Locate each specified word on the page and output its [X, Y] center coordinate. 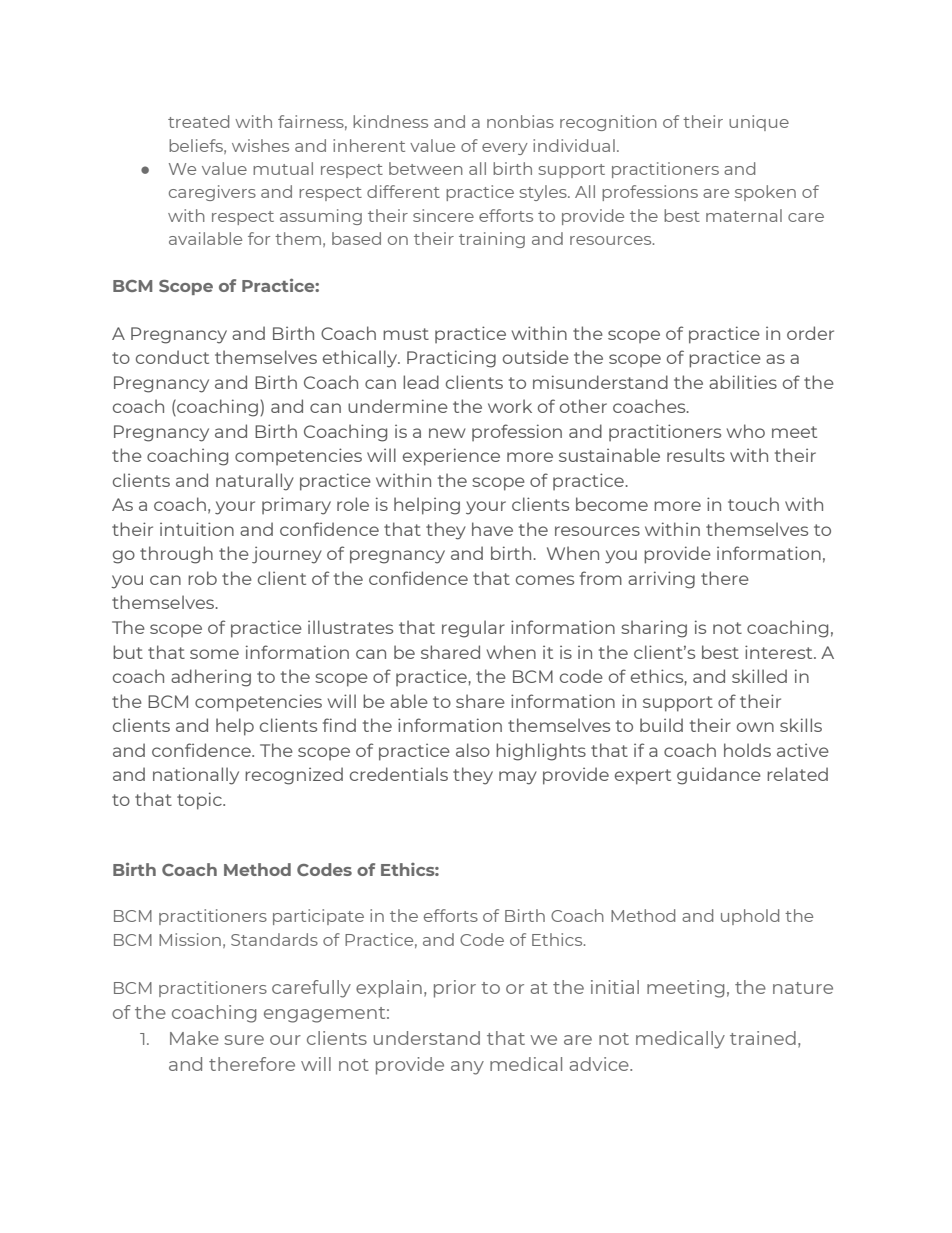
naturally [255, 482]
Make [194, 1038]
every [505, 149]
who [746, 431]
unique [759, 123]
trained [763, 1038]
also [473, 750]
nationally [196, 776]
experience [451, 457]
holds [747, 750]
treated [198, 121]
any [467, 1068]
